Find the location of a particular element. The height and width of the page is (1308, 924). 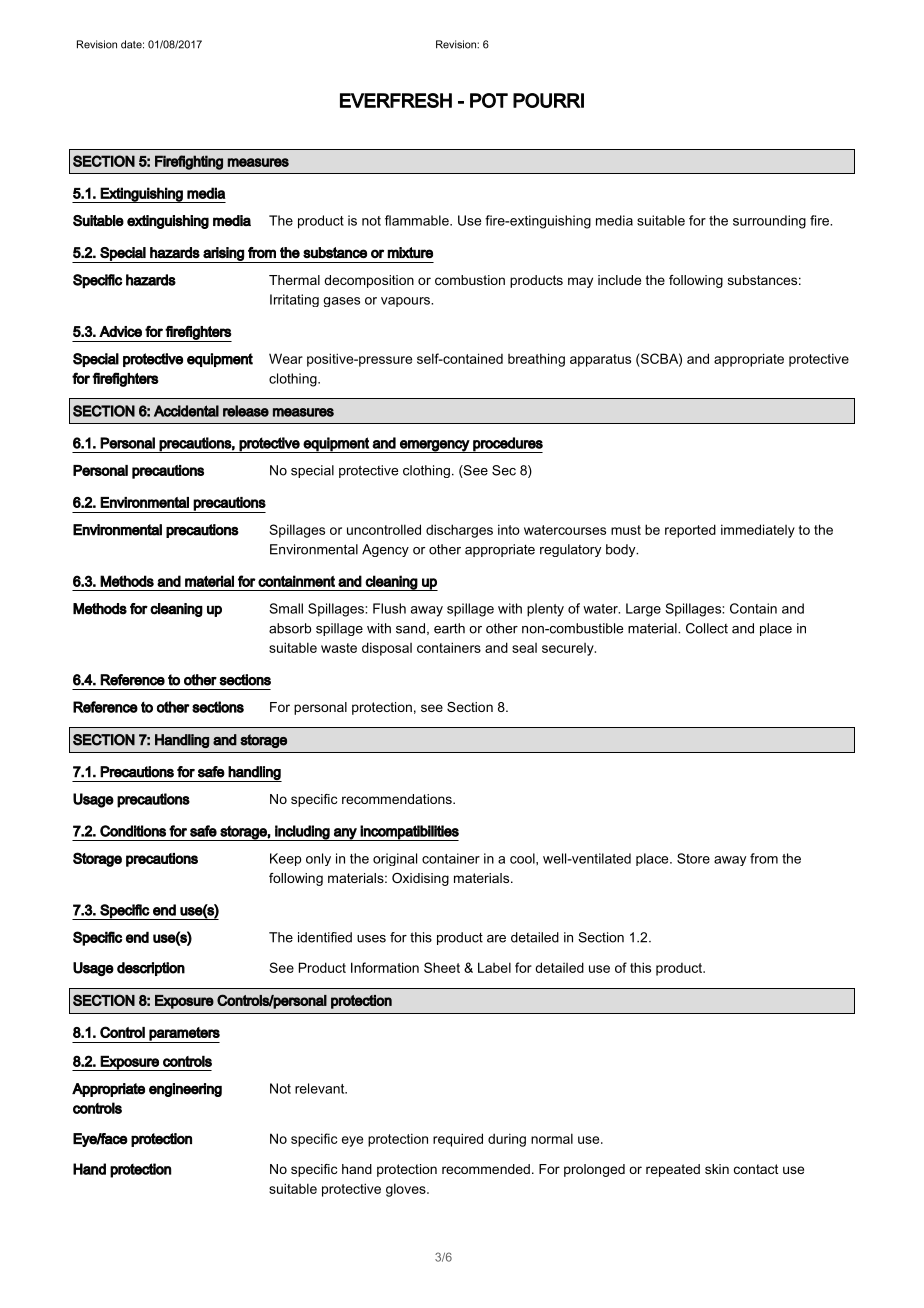

surrounding is located at coordinates (769, 222).
